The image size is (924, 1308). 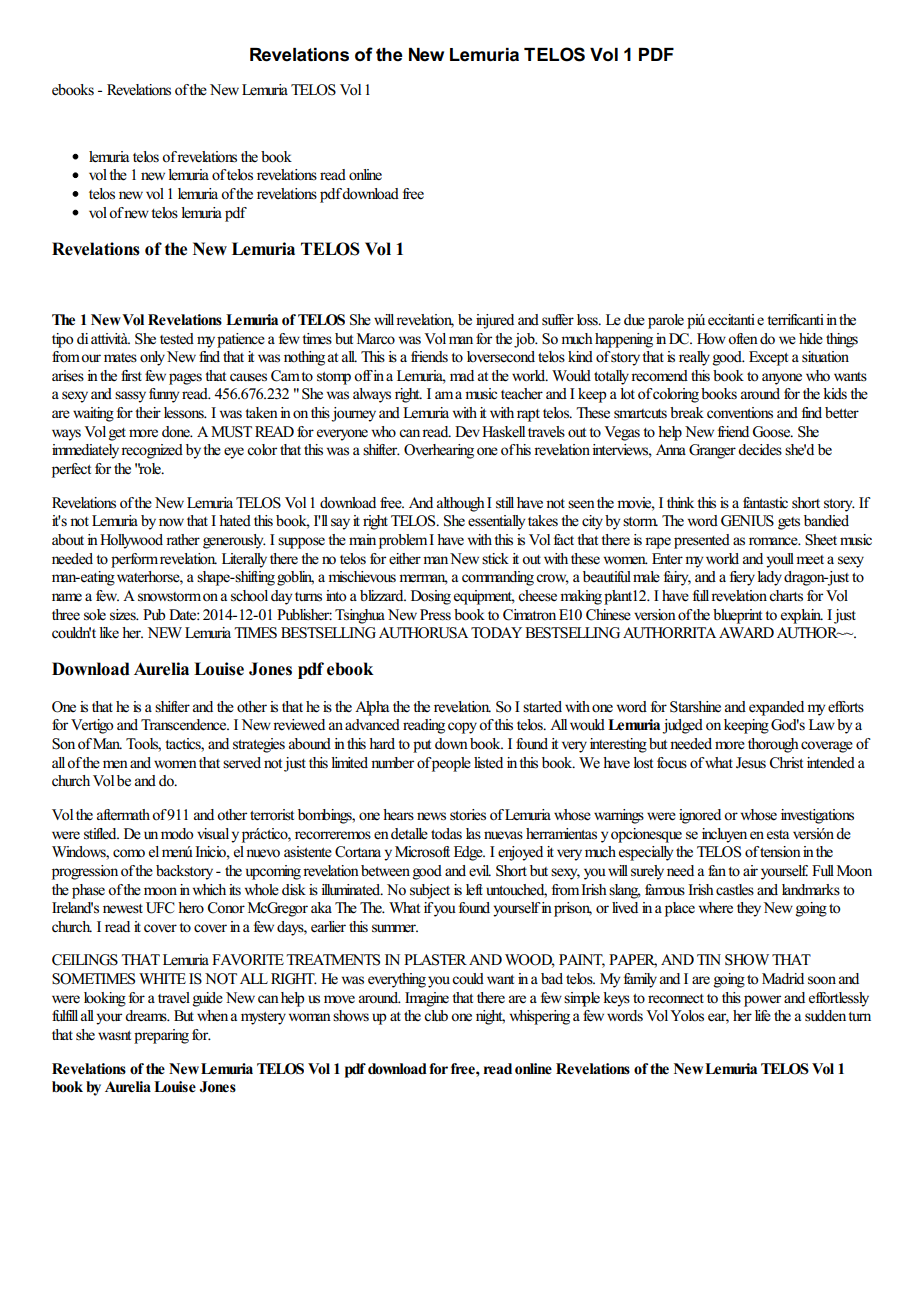 What do you see at coordinates (542, 706) in the screenshot?
I see `started` at bounding box center [542, 706].
